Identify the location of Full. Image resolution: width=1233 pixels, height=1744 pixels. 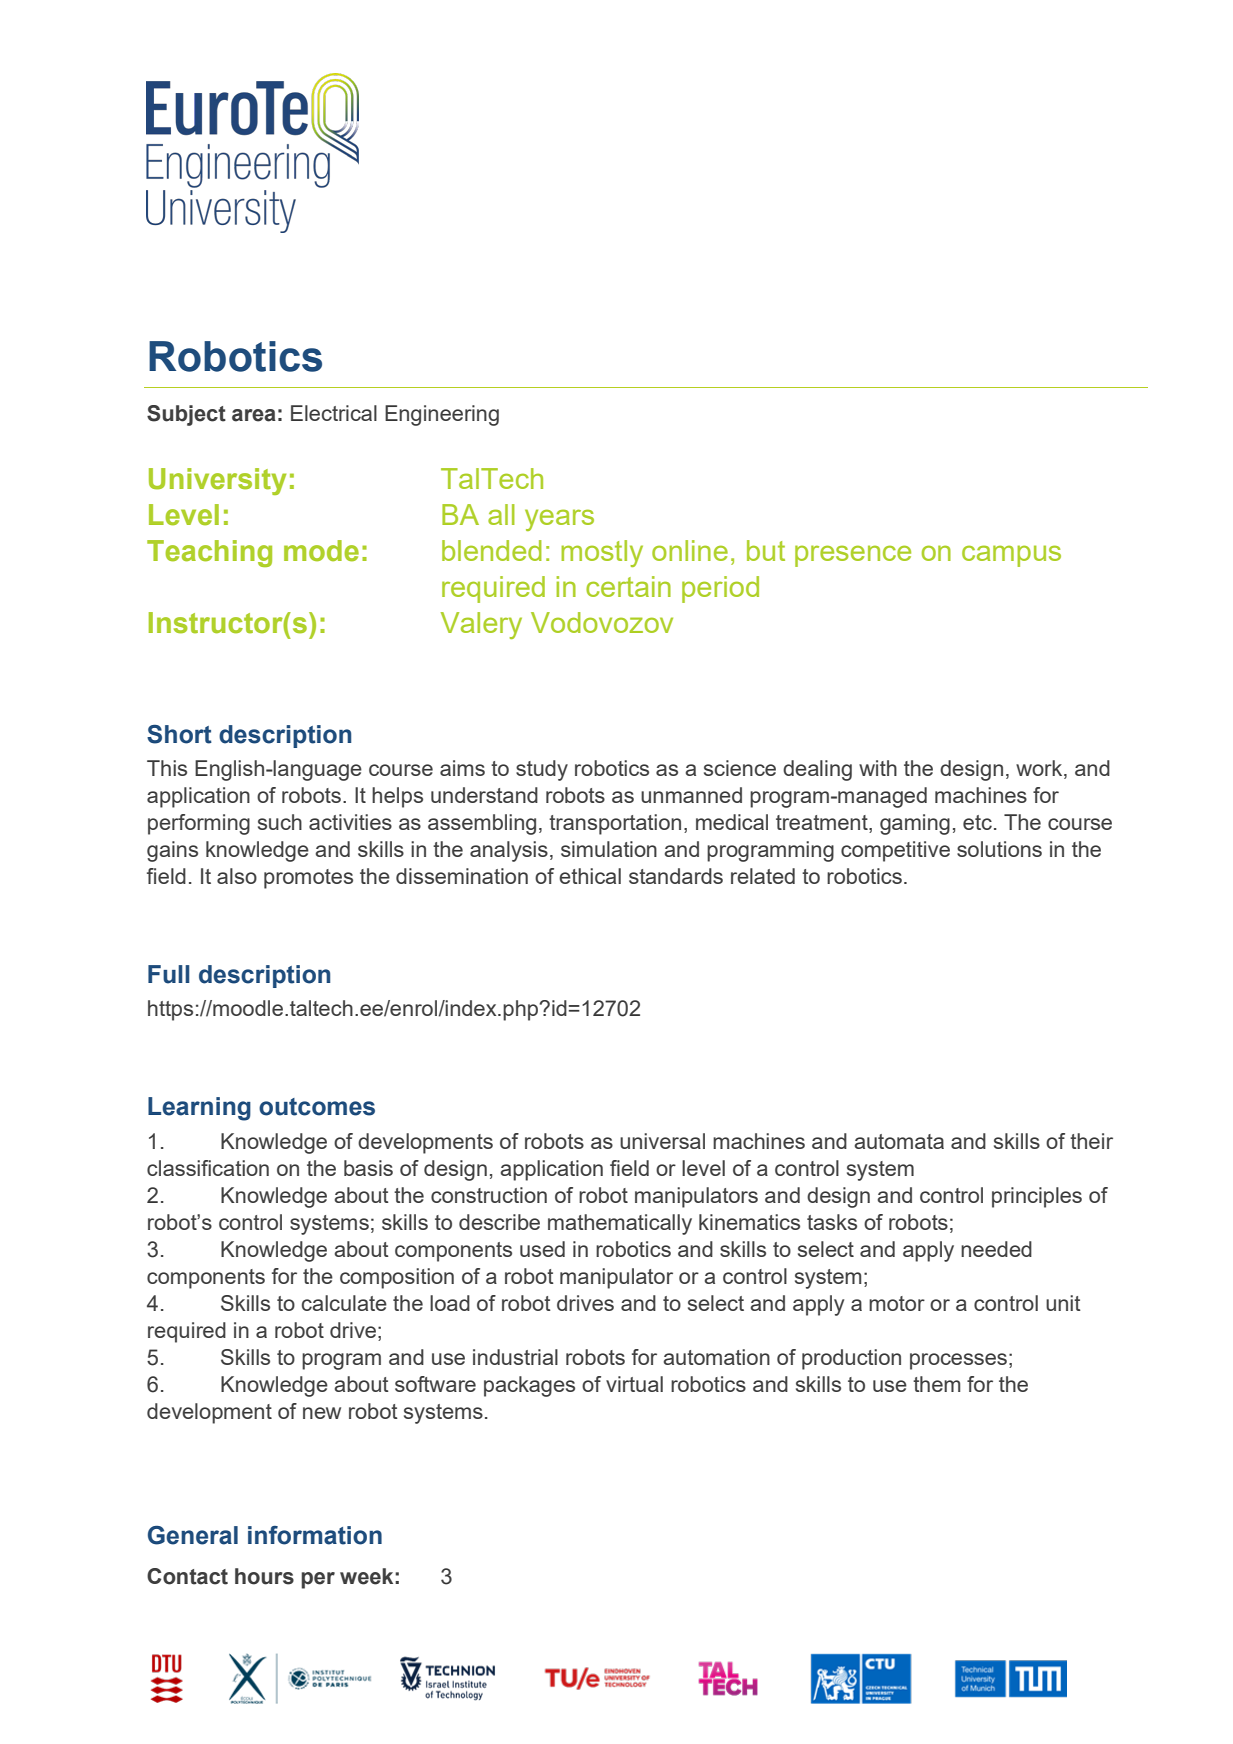
(169, 974).
